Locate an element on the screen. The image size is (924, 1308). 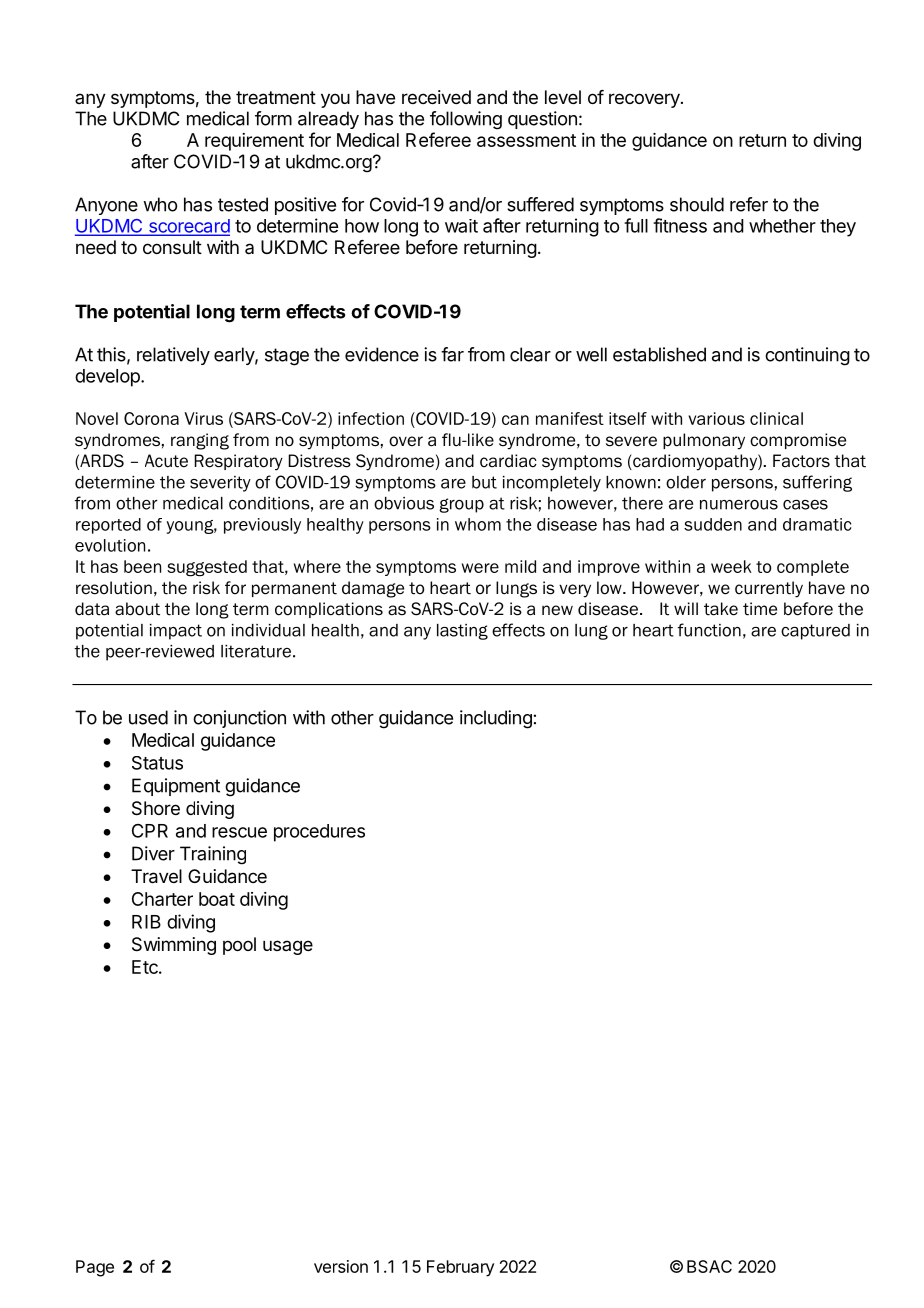
captured is located at coordinates (815, 632).
